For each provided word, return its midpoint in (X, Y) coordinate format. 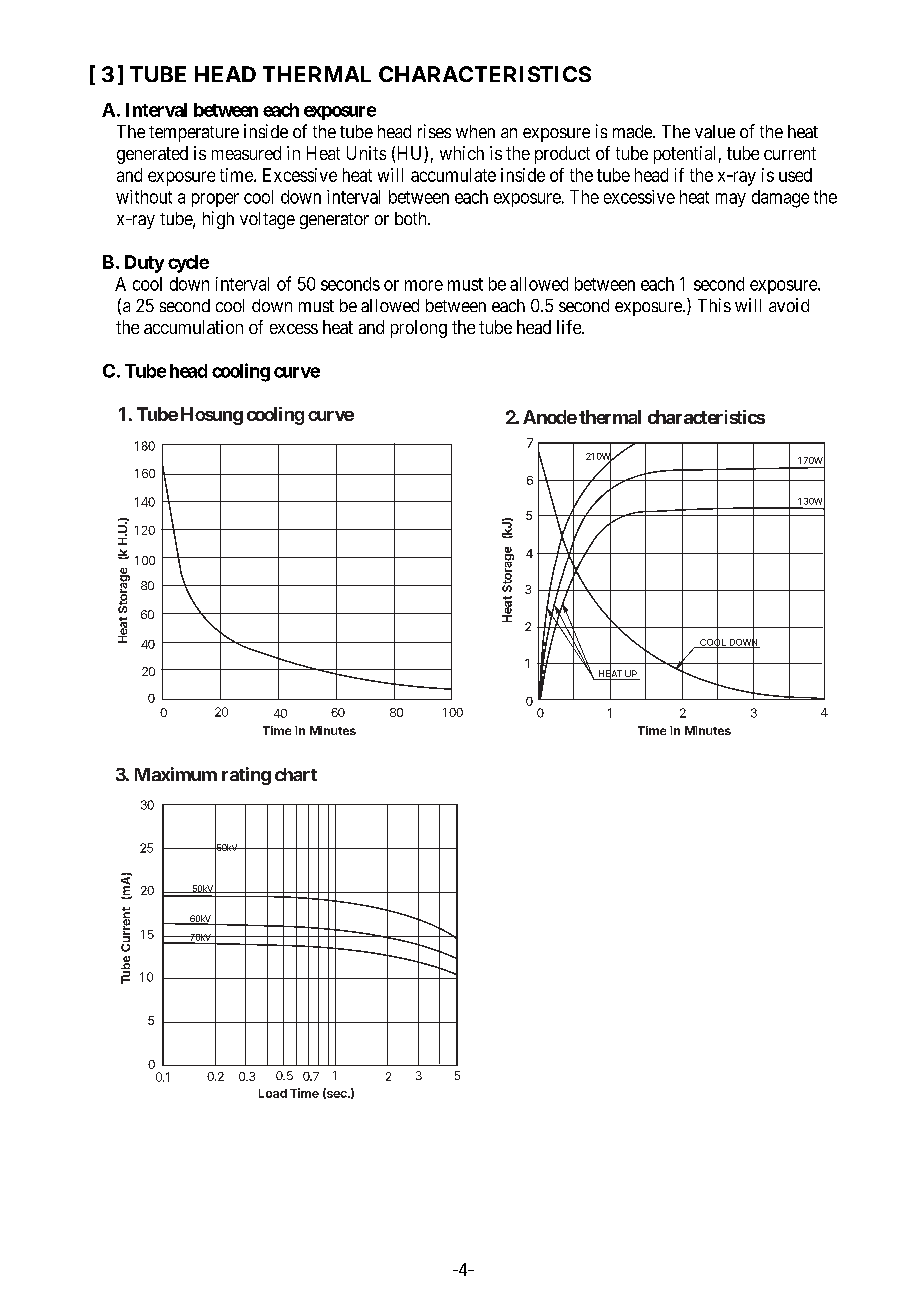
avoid (789, 305)
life (570, 327)
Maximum (176, 774)
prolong (419, 329)
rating (246, 776)
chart (296, 774)
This (714, 305)
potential (684, 155)
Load (273, 1093)
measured (246, 153)
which (462, 153)
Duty (144, 264)
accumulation (193, 327)
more (424, 285)
